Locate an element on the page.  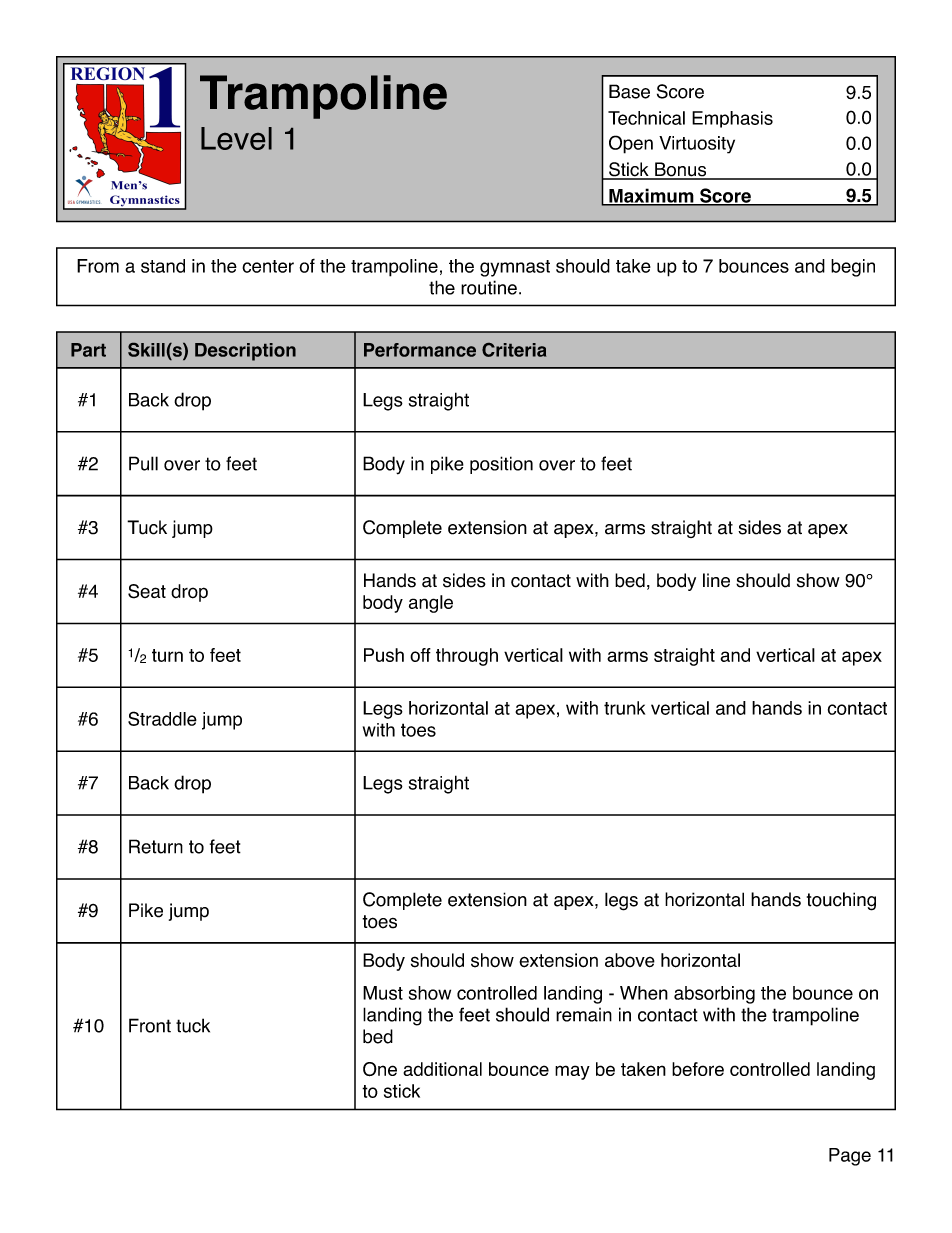
Open is located at coordinates (631, 144).
